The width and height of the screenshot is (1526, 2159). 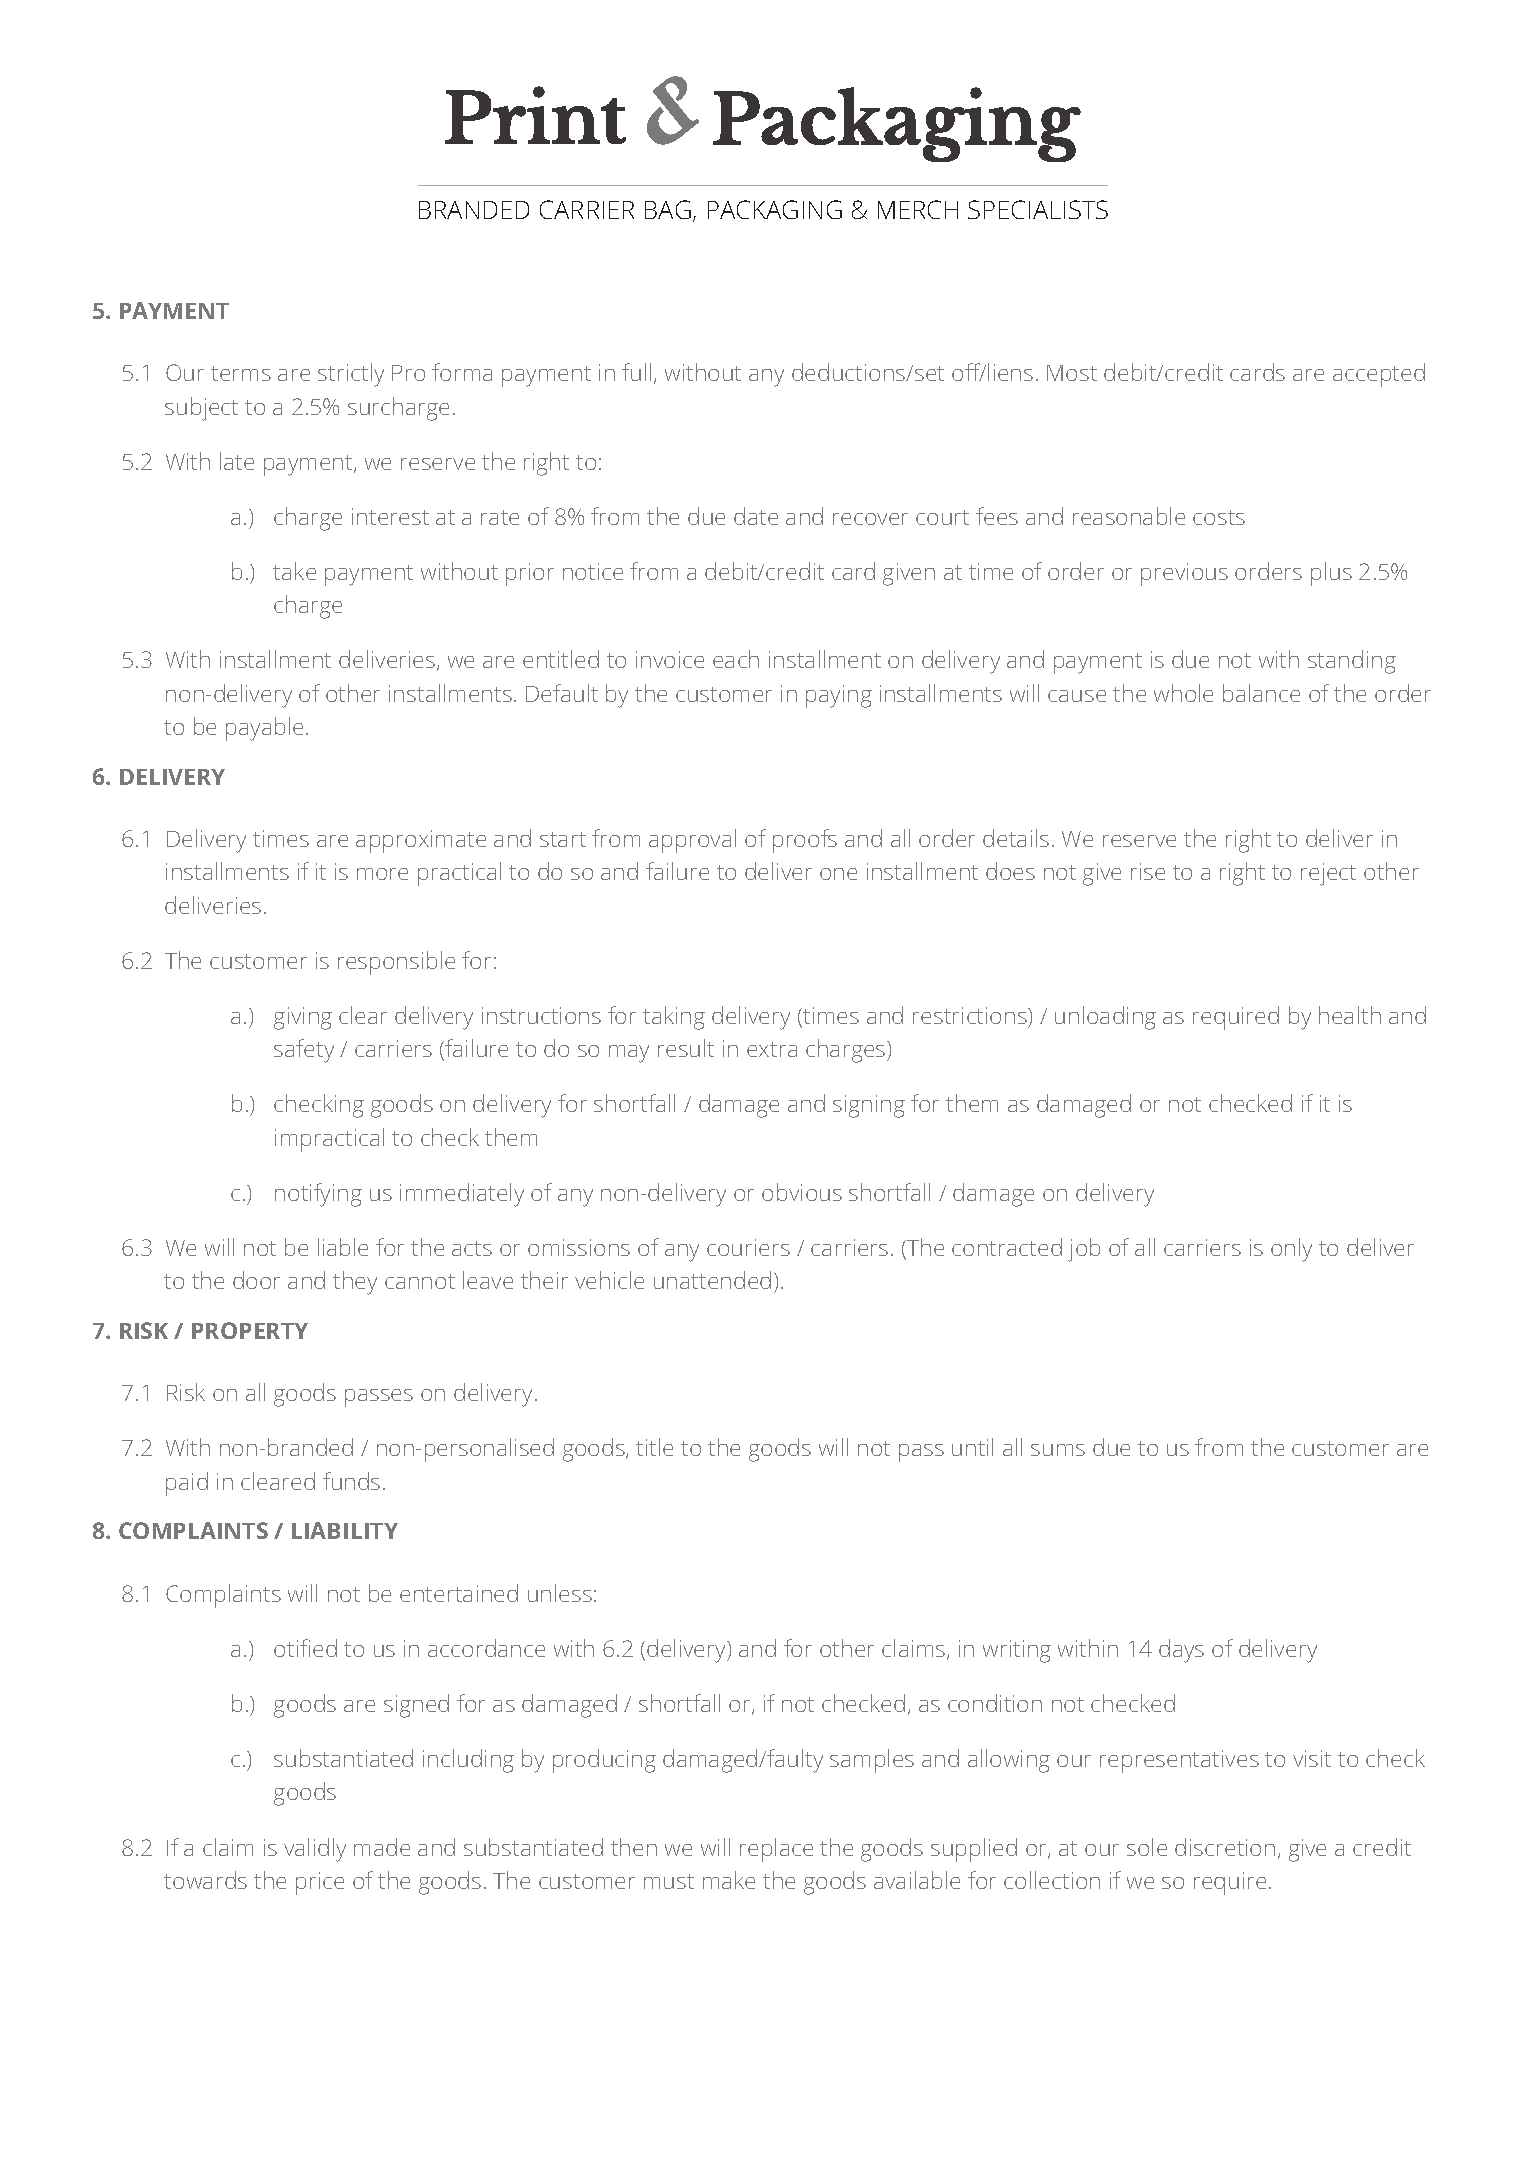 What do you see at coordinates (1038, 209) in the screenshot?
I see `SPECIALISTS` at bounding box center [1038, 209].
